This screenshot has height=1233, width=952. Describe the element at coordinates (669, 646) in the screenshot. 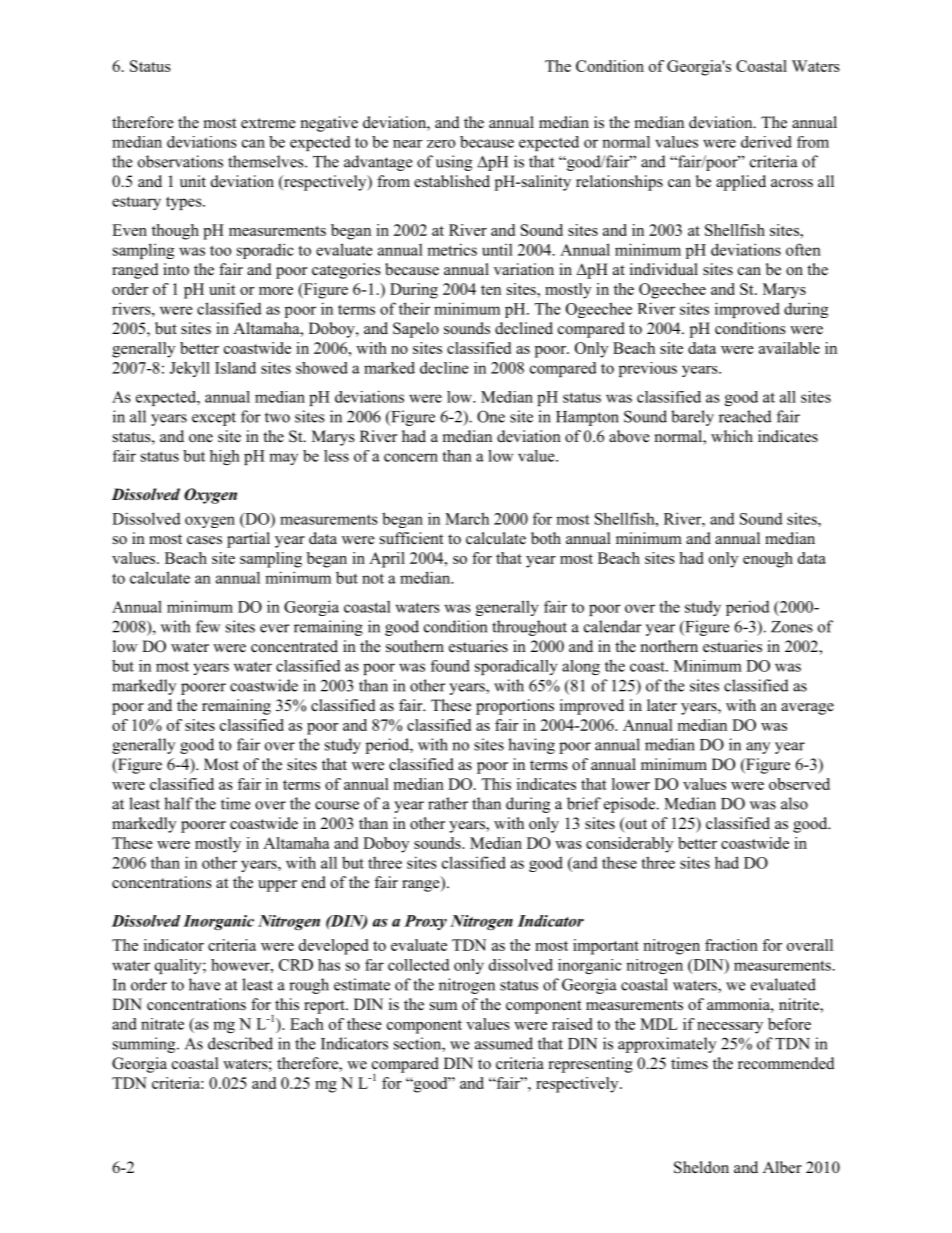

I see `northern` at that location.
